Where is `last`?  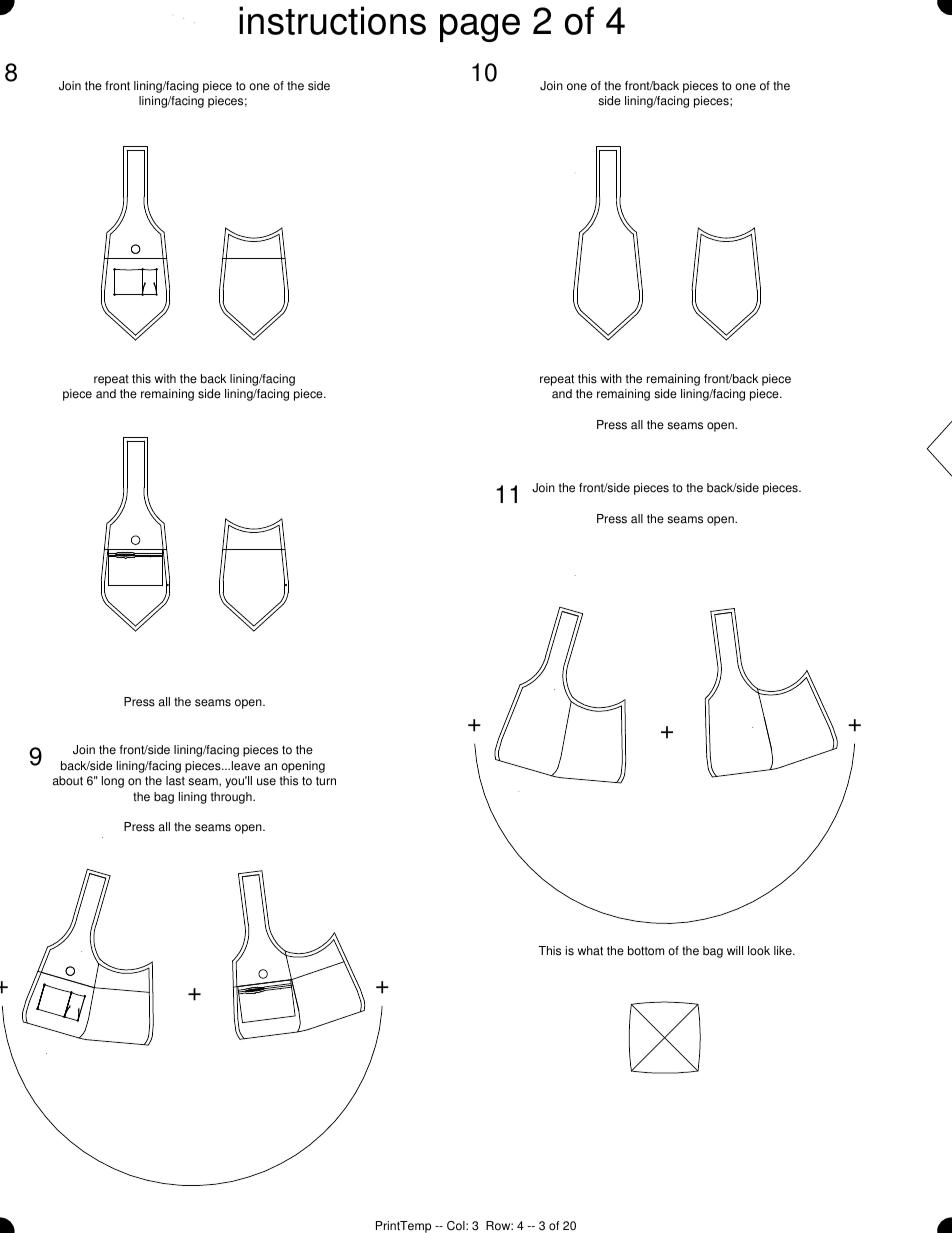
last is located at coordinates (175, 781).
